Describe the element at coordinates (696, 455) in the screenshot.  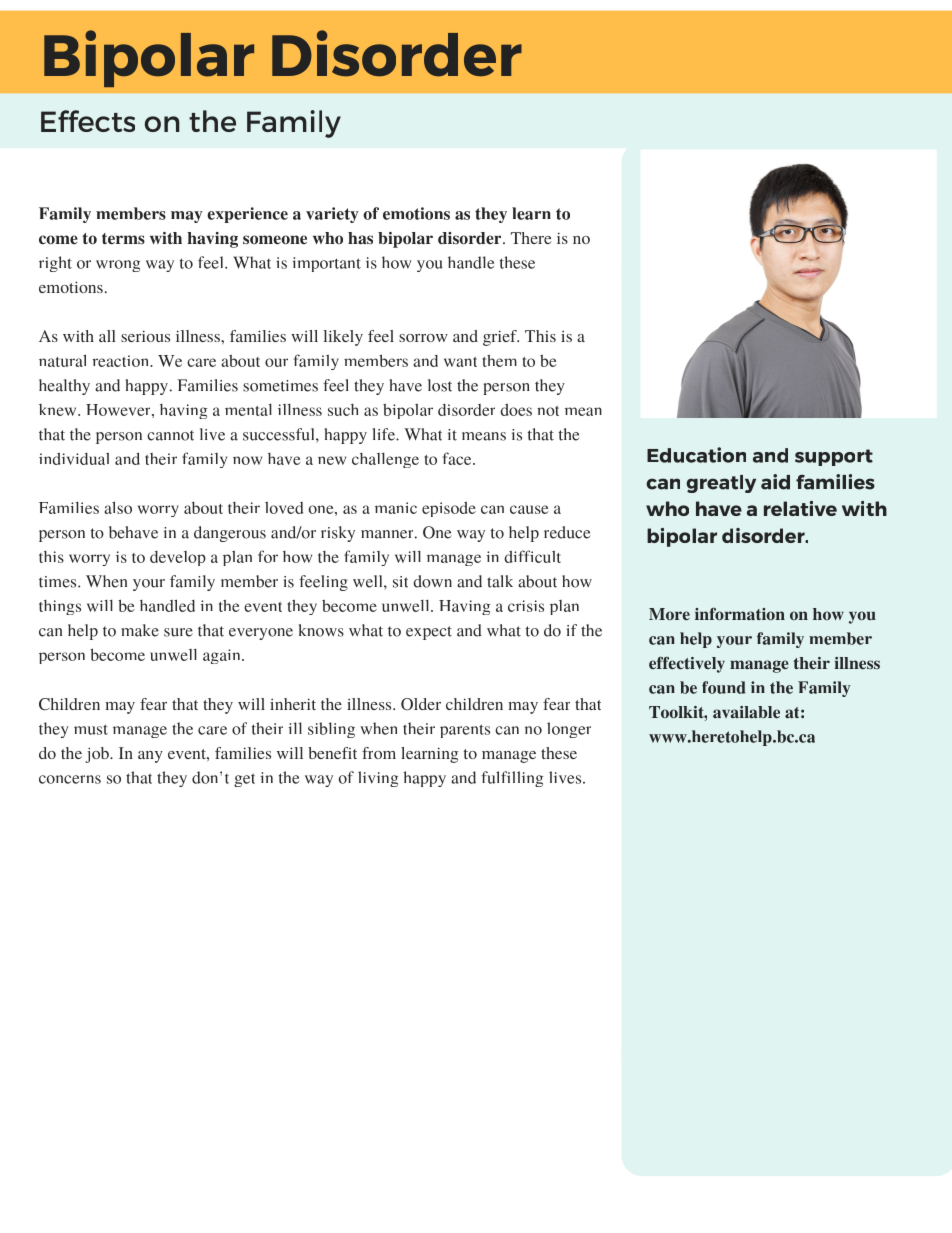
I see `Education` at that location.
